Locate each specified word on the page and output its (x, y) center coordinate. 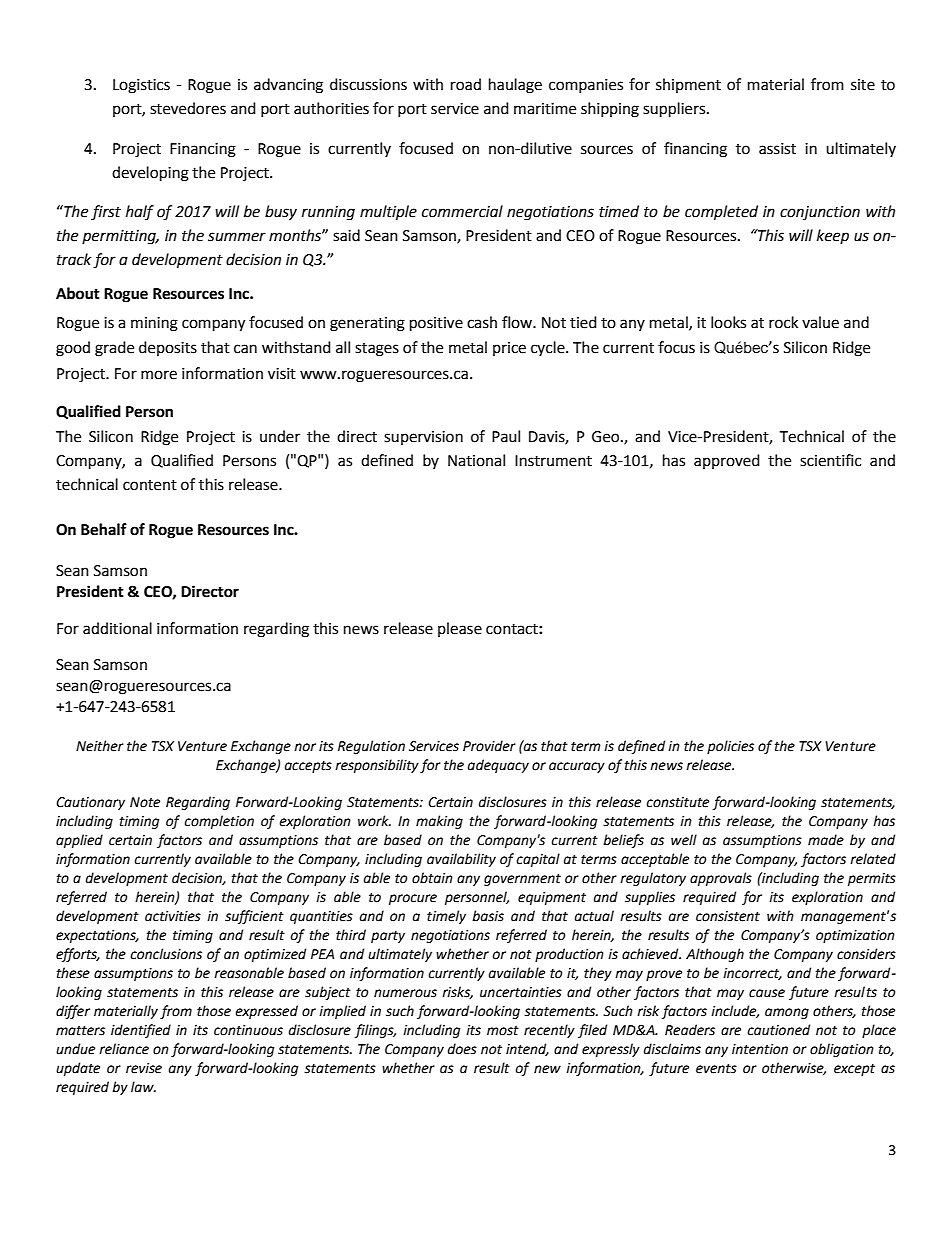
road (466, 84)
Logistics (141, 86)
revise (144, 1068)
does (462, 1049)
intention (760, 1049)
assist (777, 149)
